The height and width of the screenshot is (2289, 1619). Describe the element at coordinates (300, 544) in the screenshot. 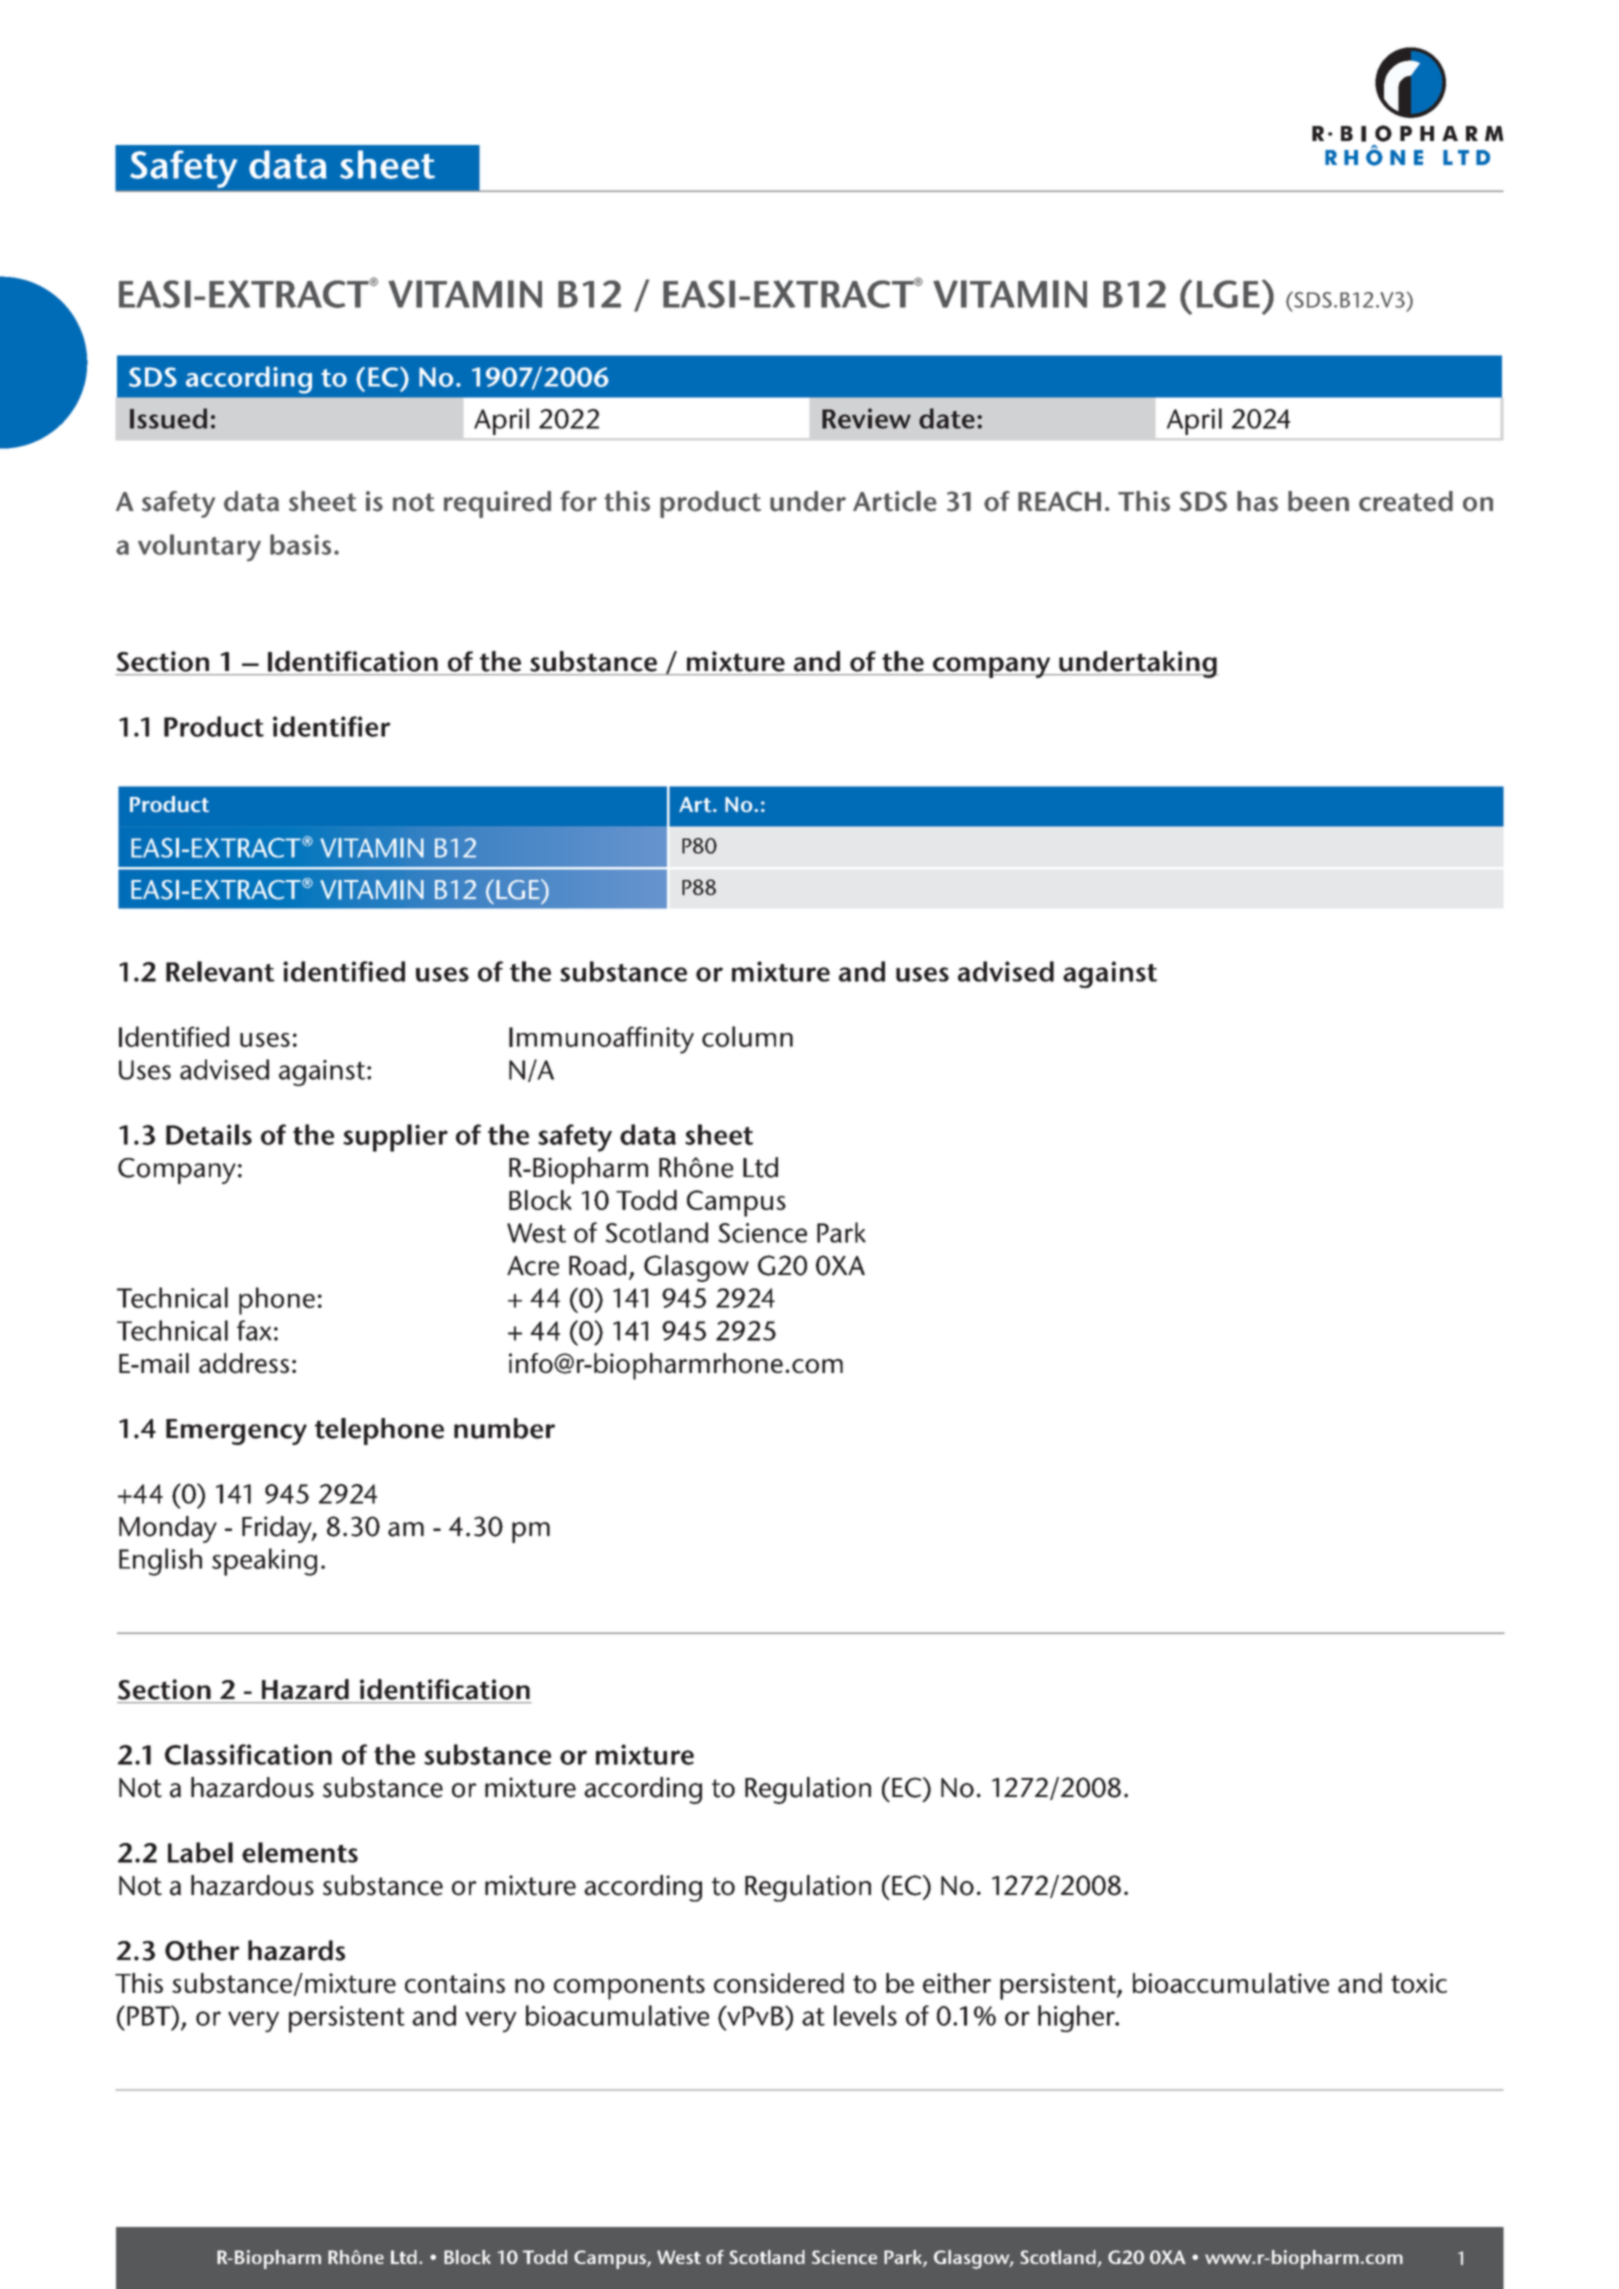

I see `basis` at that location.
